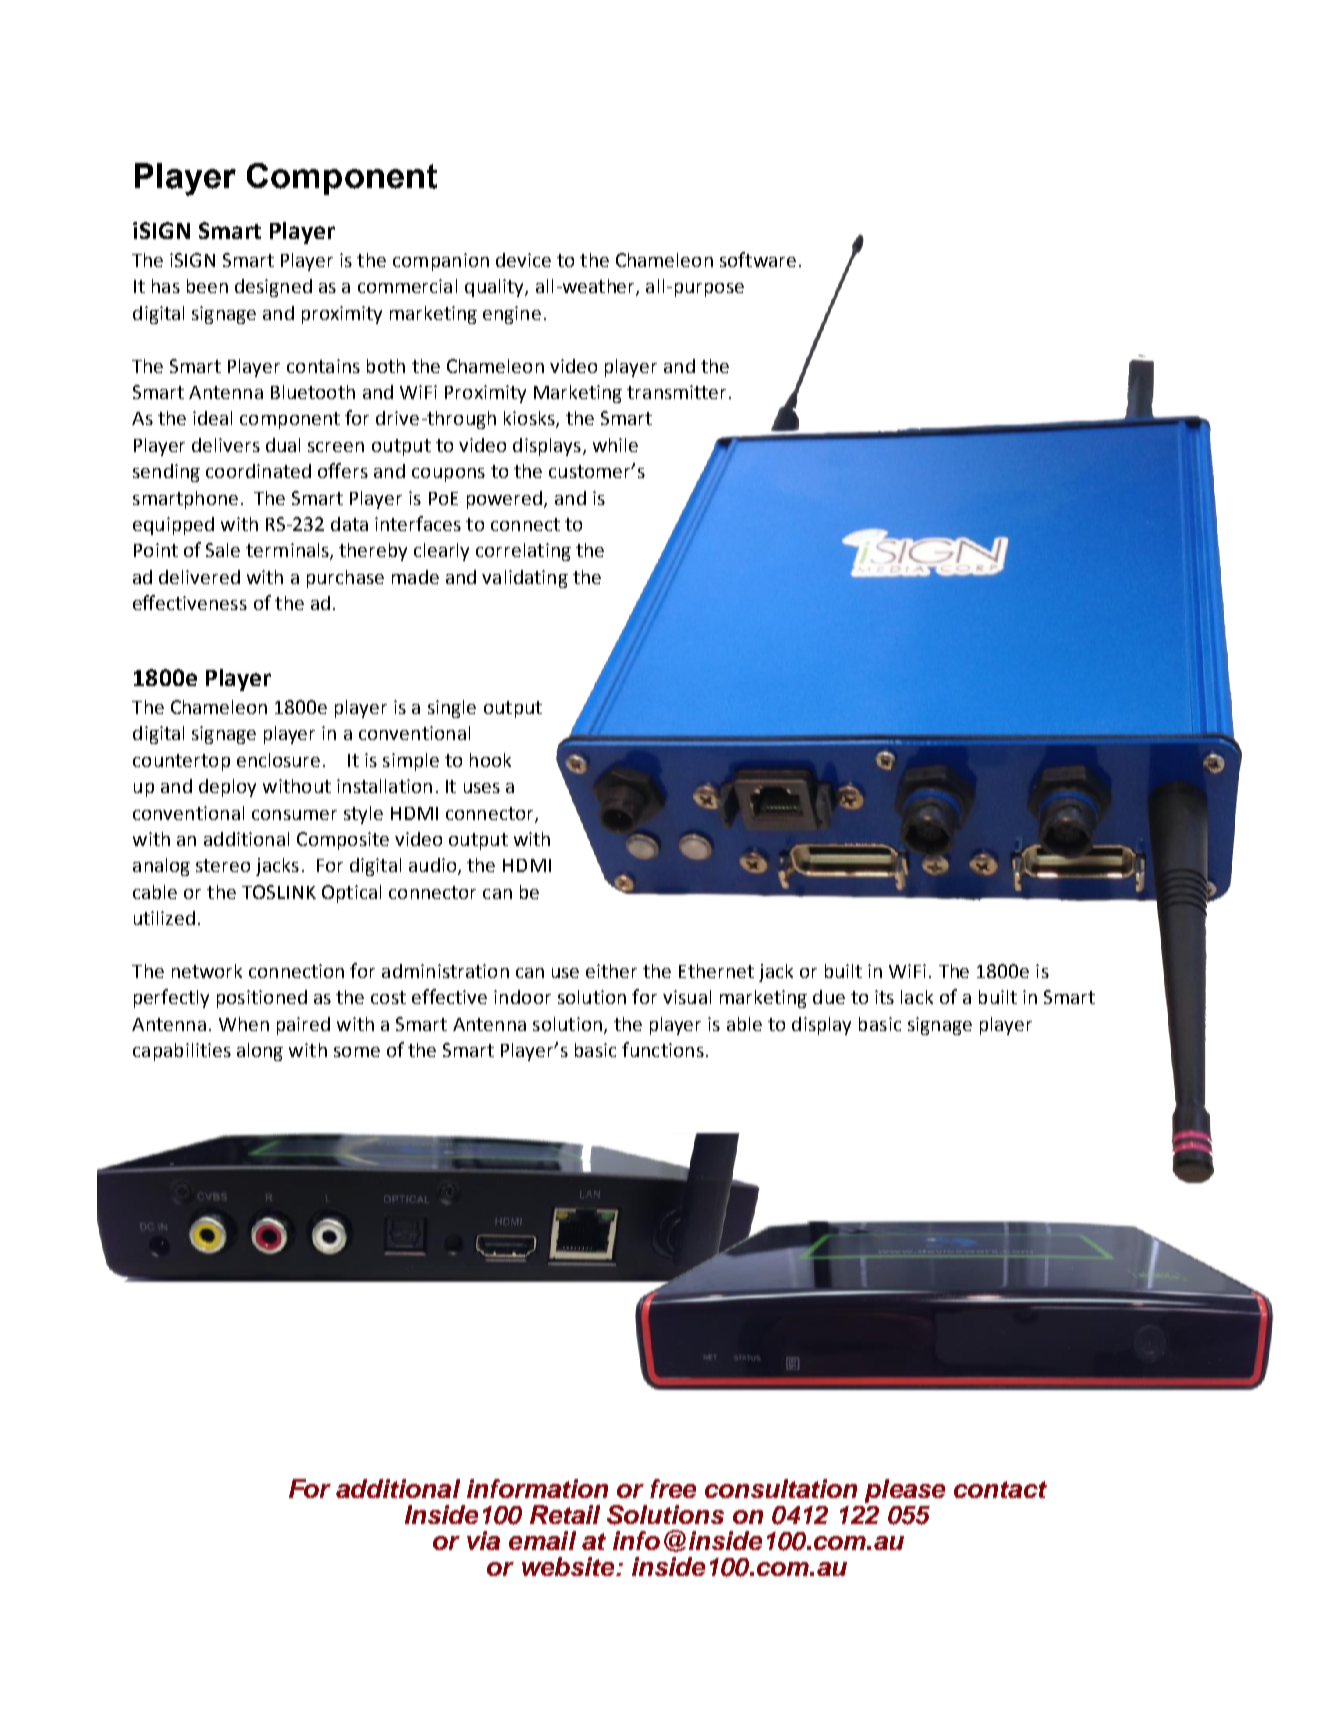 This document has width=1323, height=1712. What do you see at coordinates (512, 315) in the document?
I see `engine` at bounding box center [512, 315].
